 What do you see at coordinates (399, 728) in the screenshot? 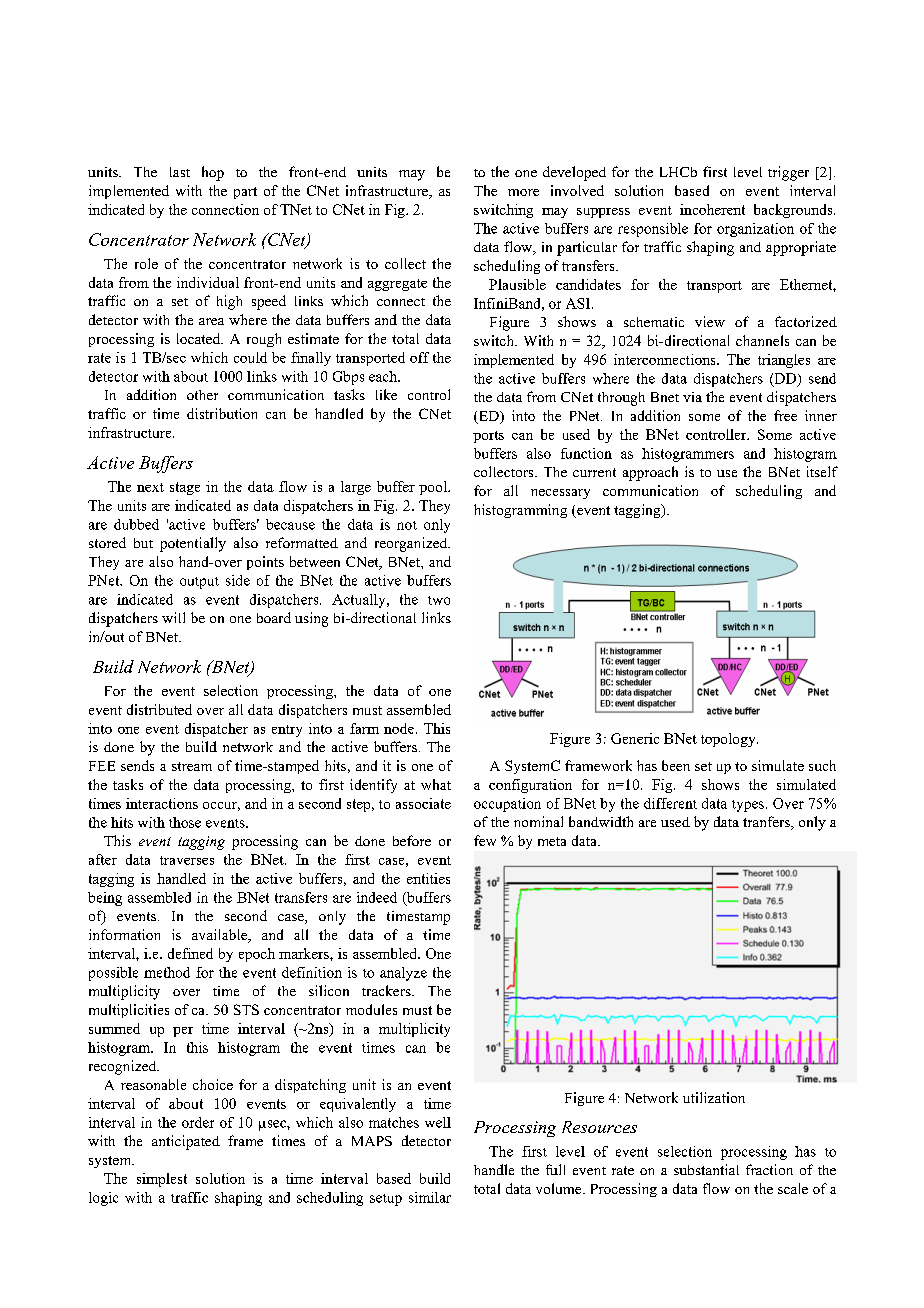
I see `node` at bounding box center [399, 728].
